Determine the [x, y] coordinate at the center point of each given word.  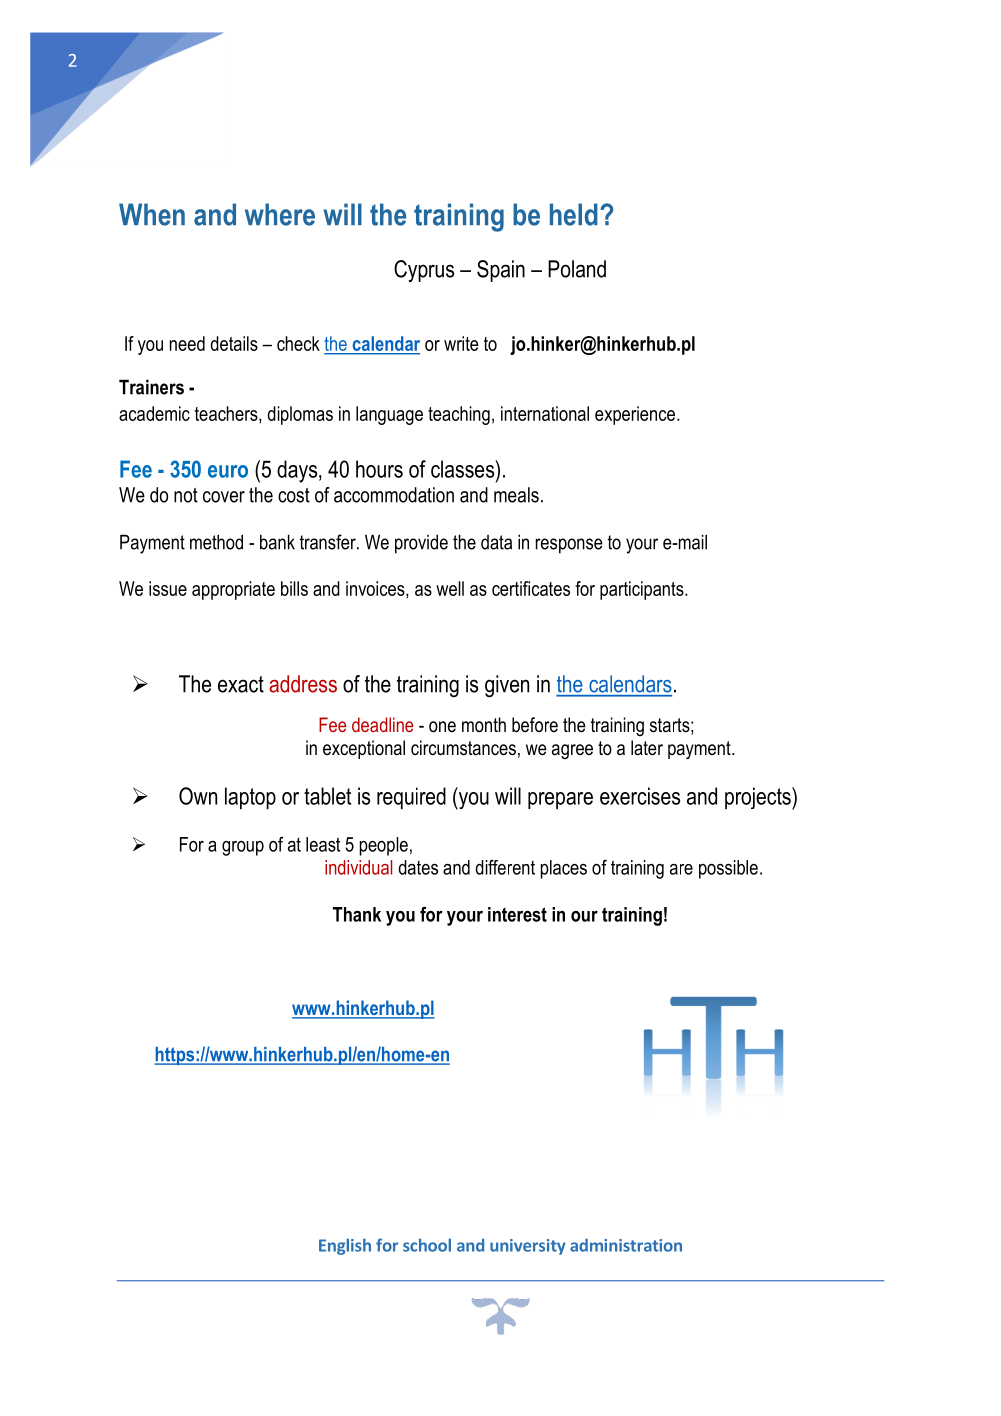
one [442, 727]
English [345, 1246]
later [647, 748]
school [427, 1245]
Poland [577, 269]
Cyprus [424, 271]
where [280, 214]
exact [241, 684]
